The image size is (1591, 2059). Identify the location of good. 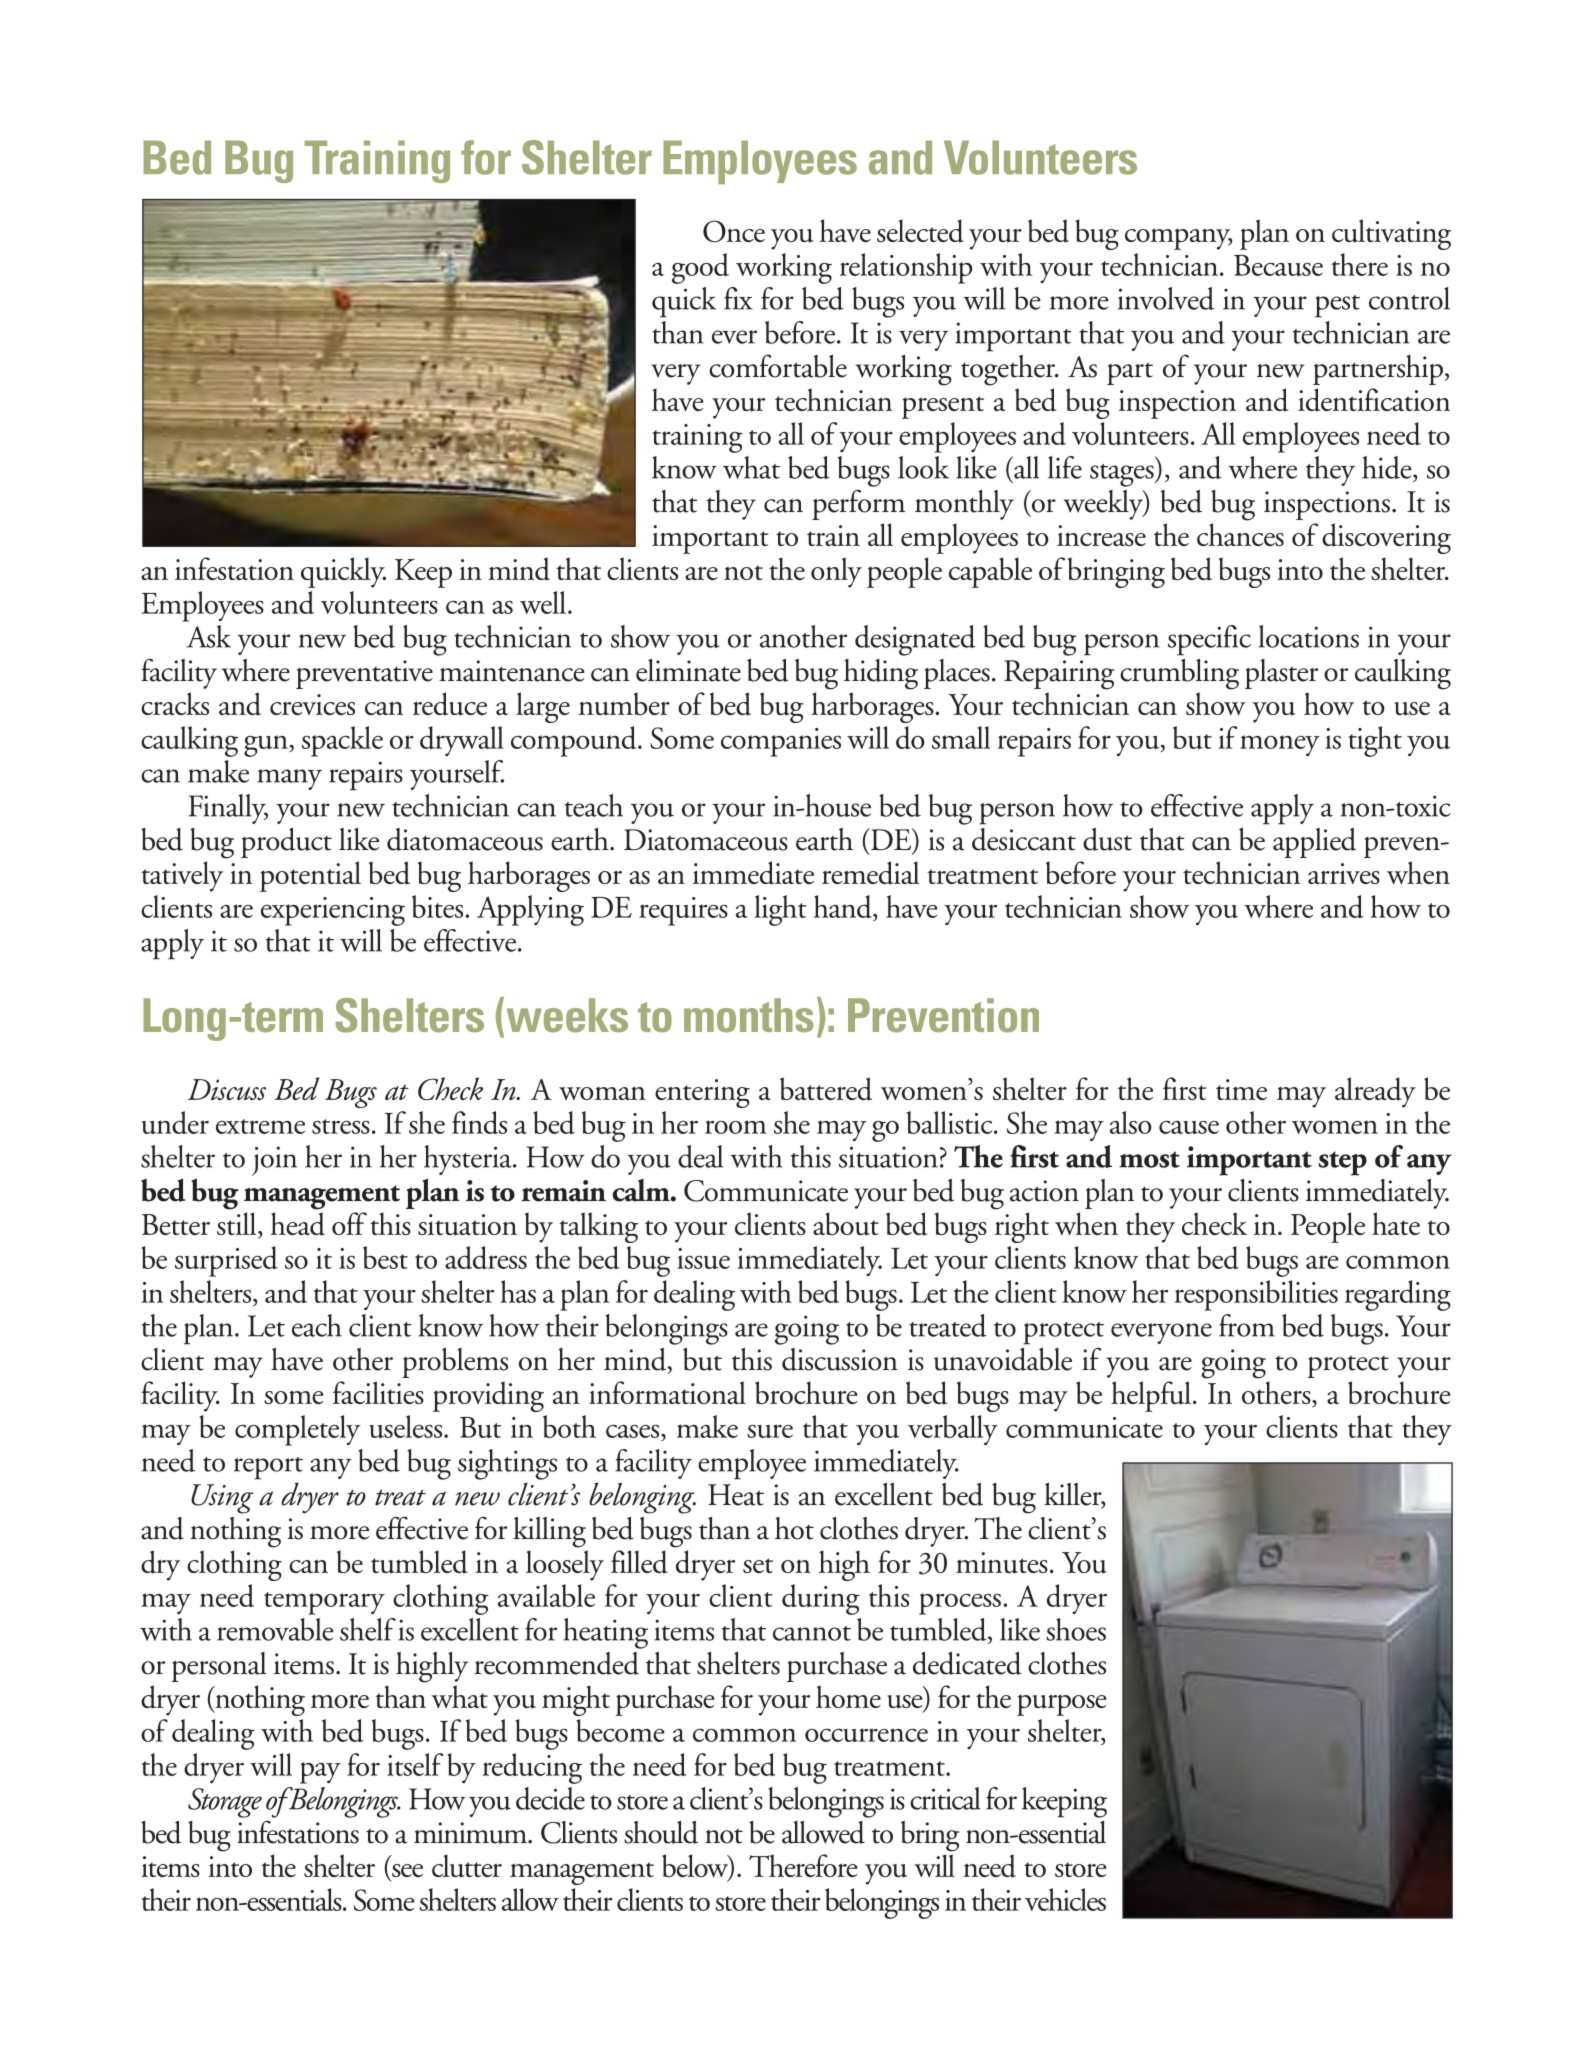
(700, 268).
